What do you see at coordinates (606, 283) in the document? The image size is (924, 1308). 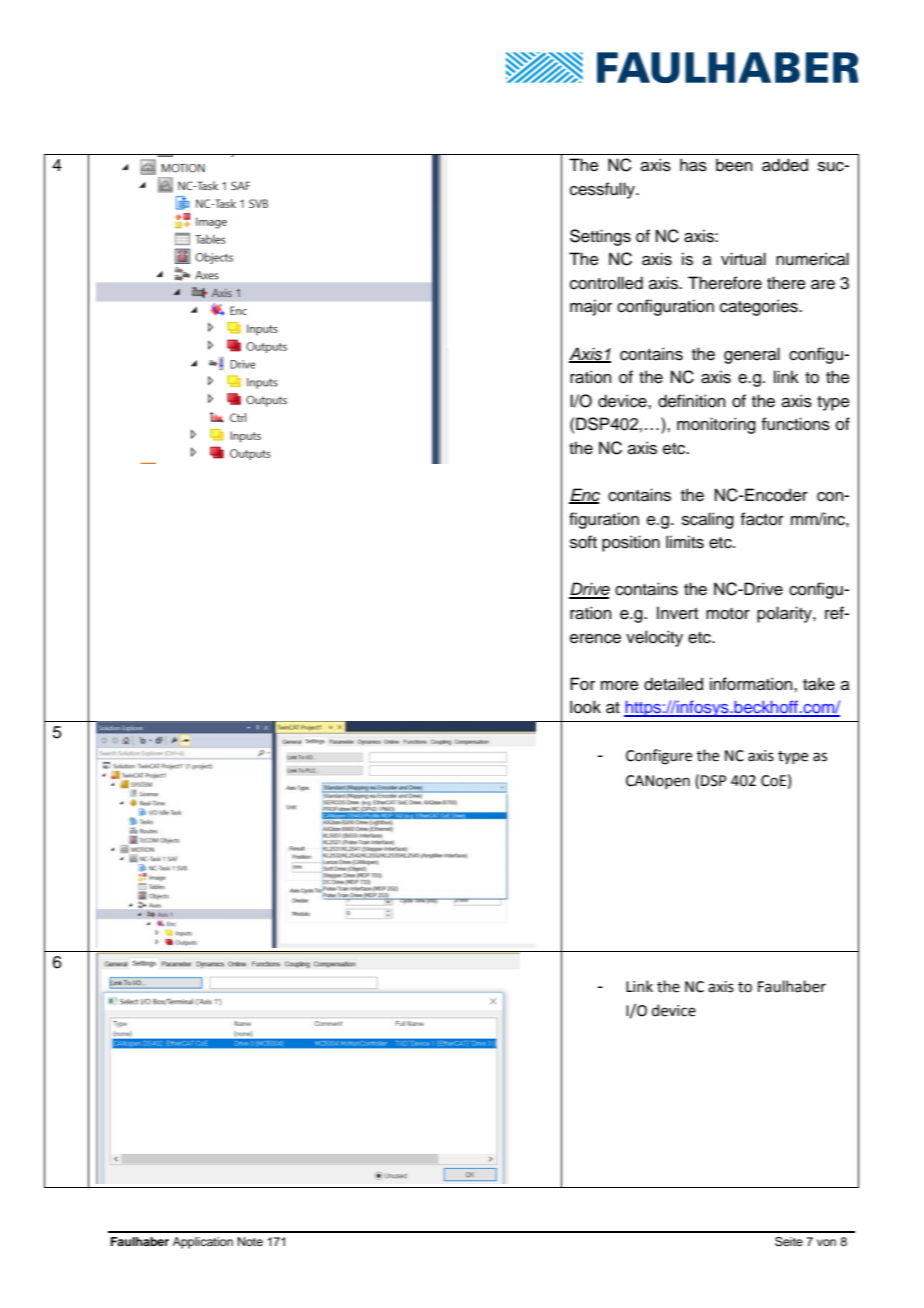 I see `controlled` at bounding box center [606, 283].
